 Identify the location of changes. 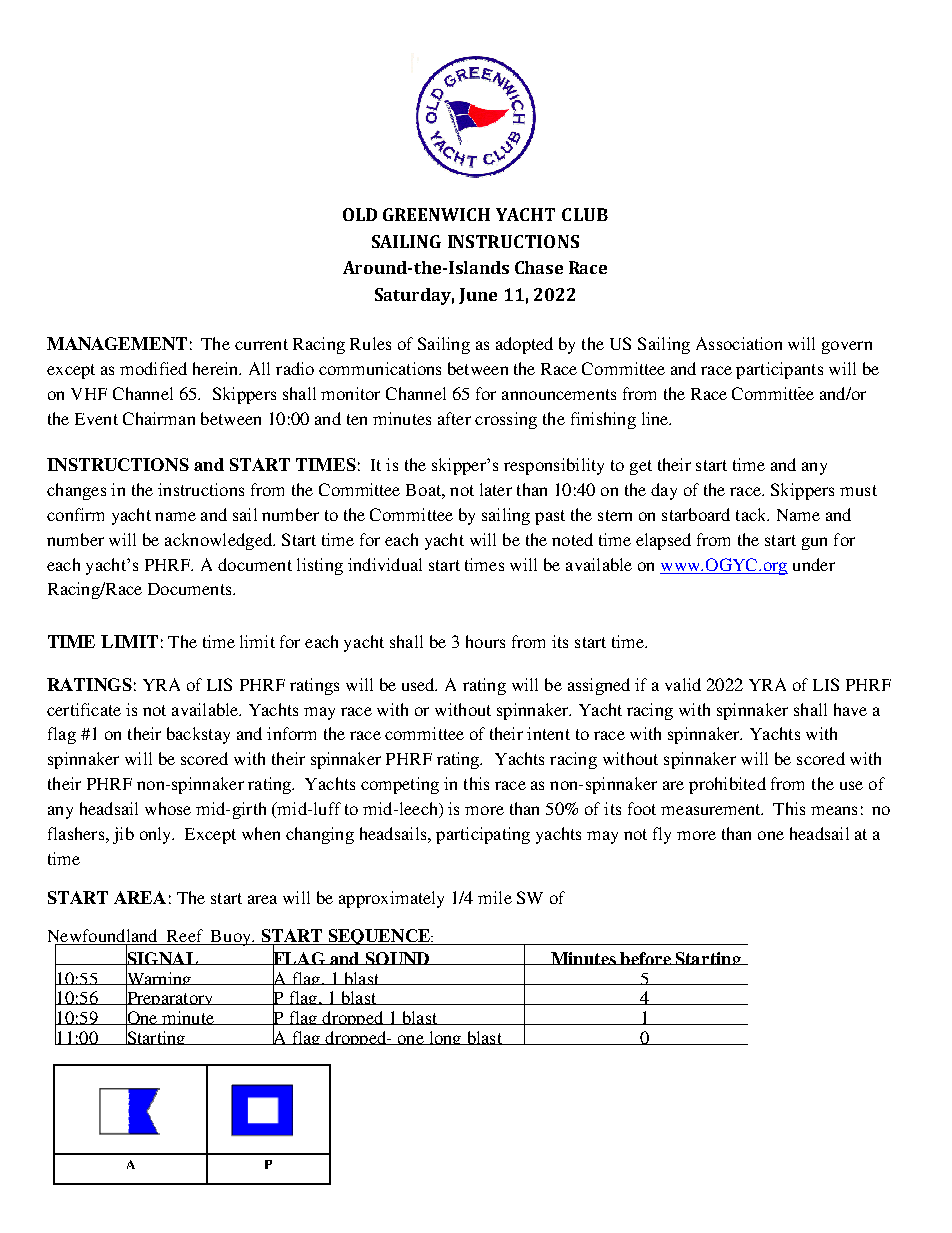
(76, 491).
